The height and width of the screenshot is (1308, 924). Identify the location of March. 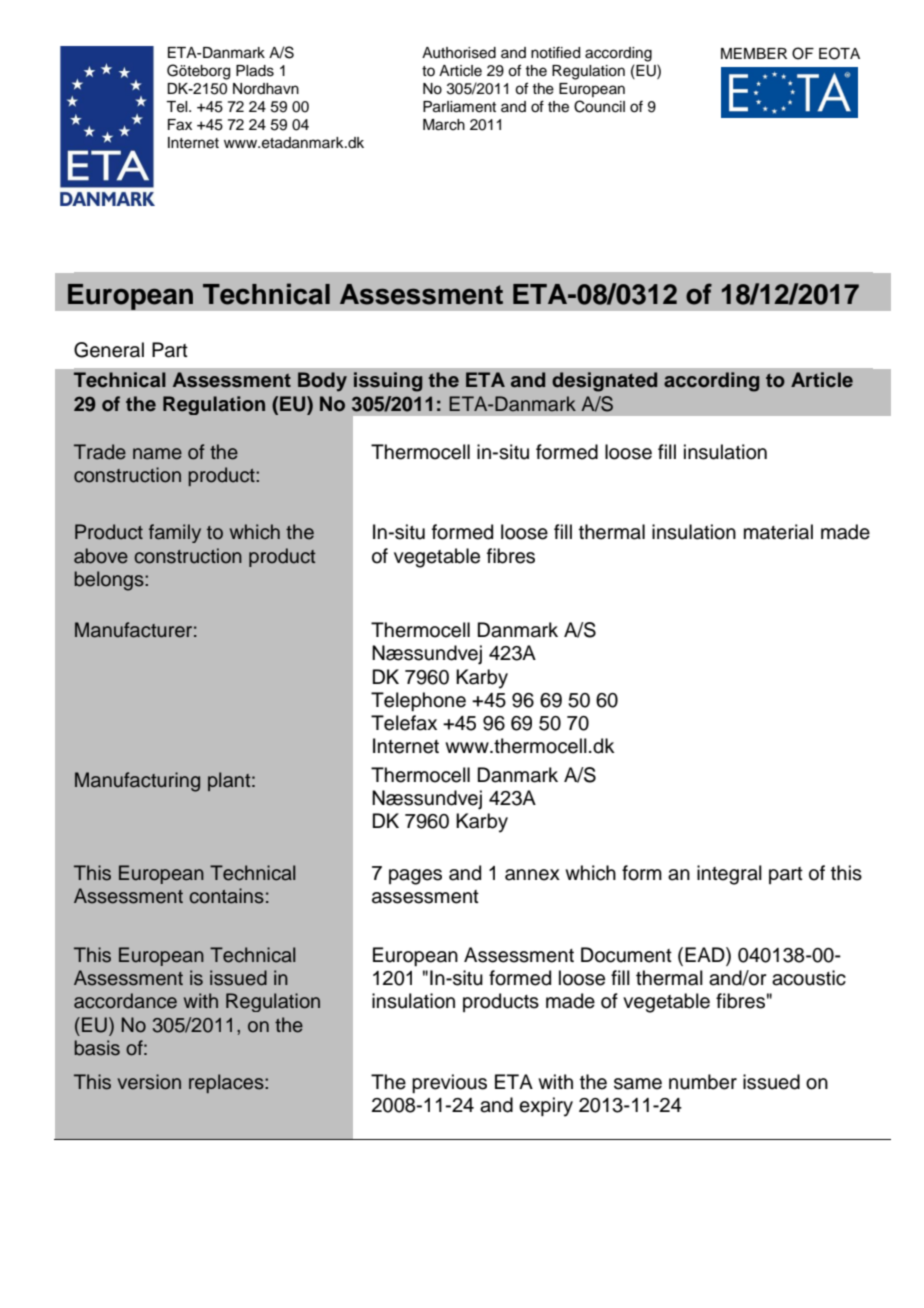
(444, 125).
